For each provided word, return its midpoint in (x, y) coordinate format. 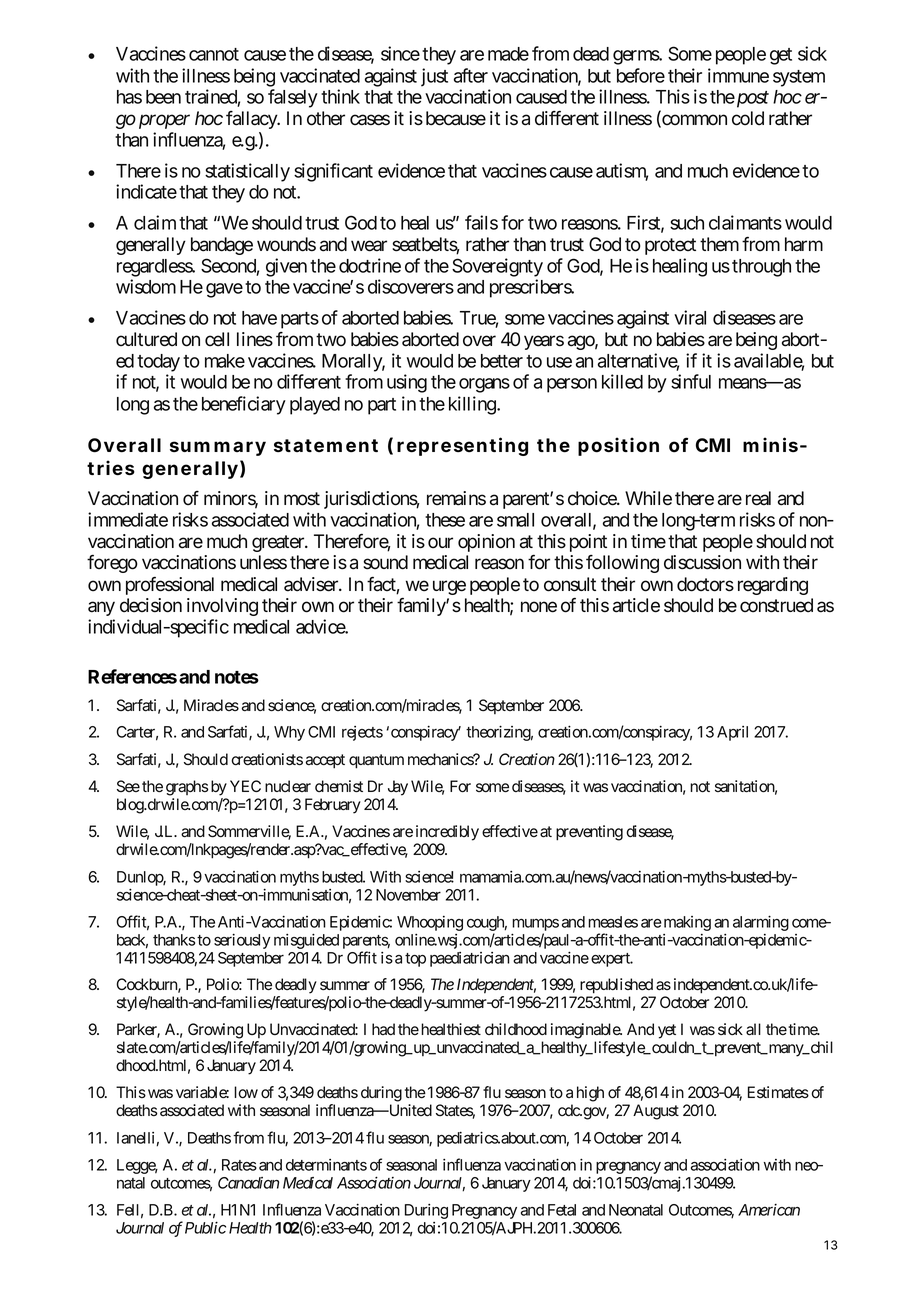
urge (449, 587)
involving (222, 607)
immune (738, 75)
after (471, 75)
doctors (705, 584)
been (163, 97)
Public (205, 1227)
